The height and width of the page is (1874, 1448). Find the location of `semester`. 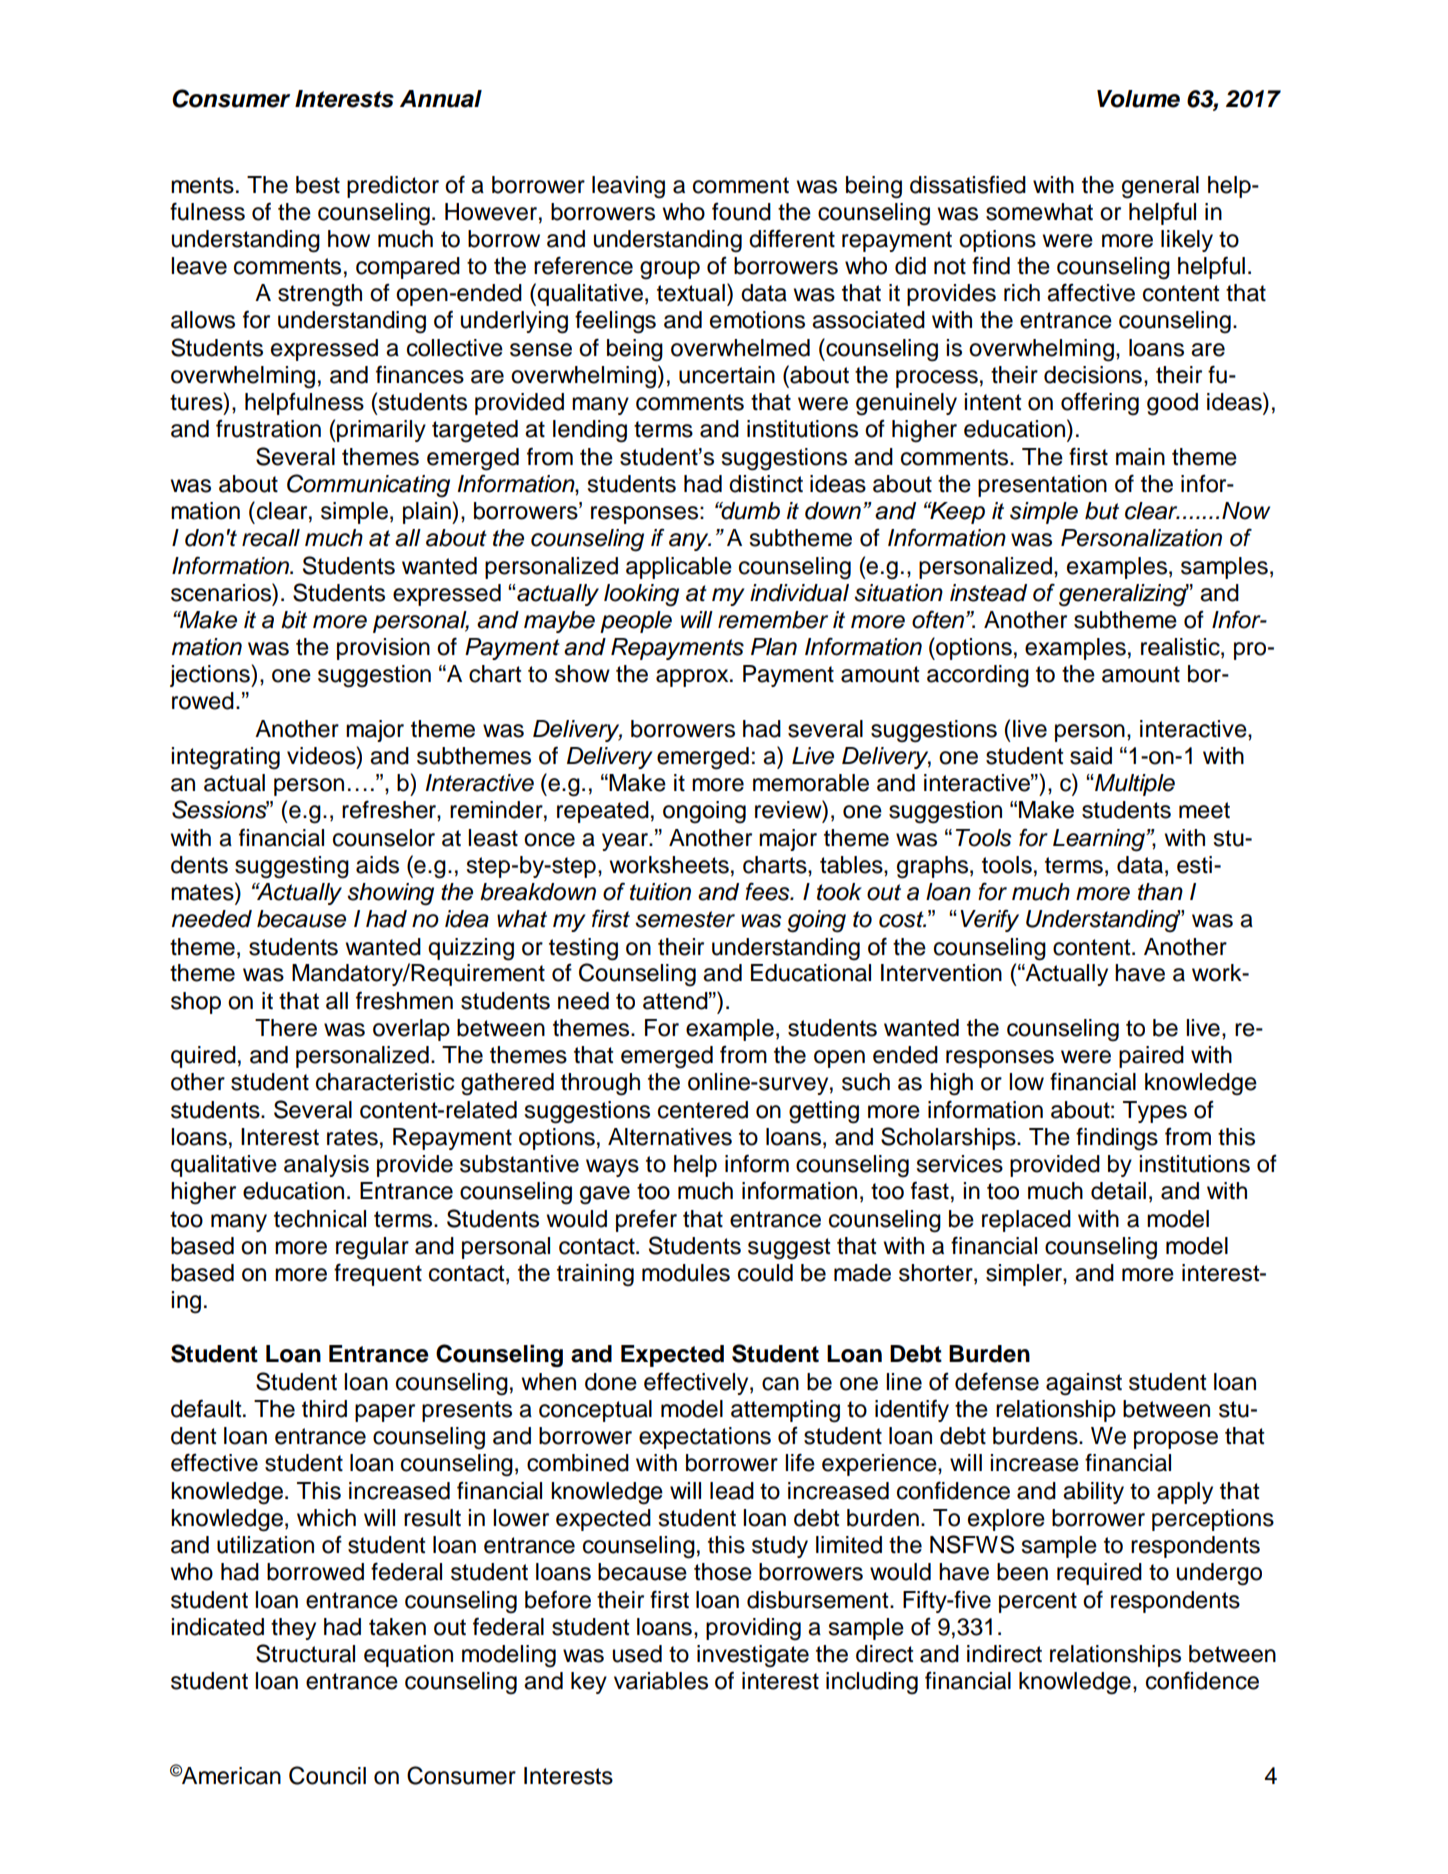

semester is located at coordinates (685, 919).
